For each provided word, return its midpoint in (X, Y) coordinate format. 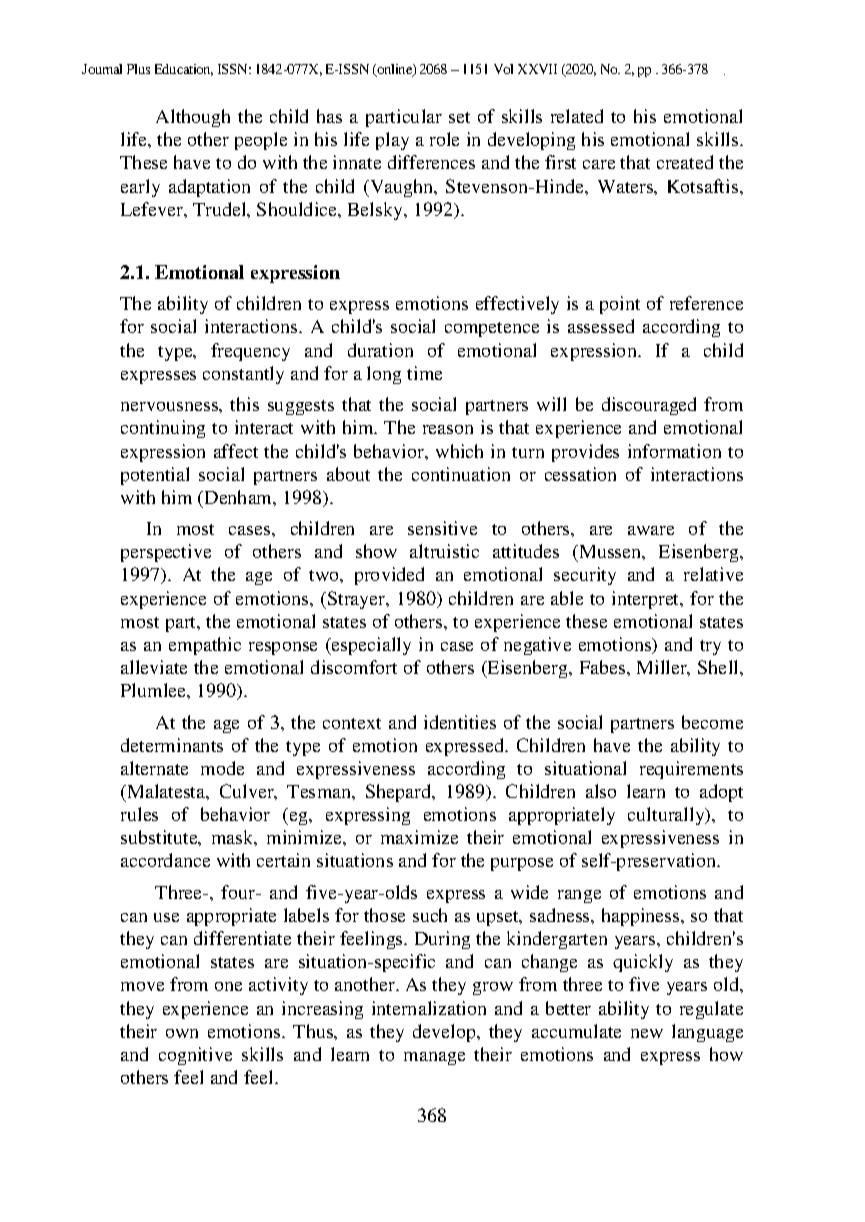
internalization (429, 1008)
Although (193, 118)
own (182, 1033)
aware (651, 530)
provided (389, 576)
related (577, 116)
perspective (166, 553)
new (647, 1033)
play (392, 141)
